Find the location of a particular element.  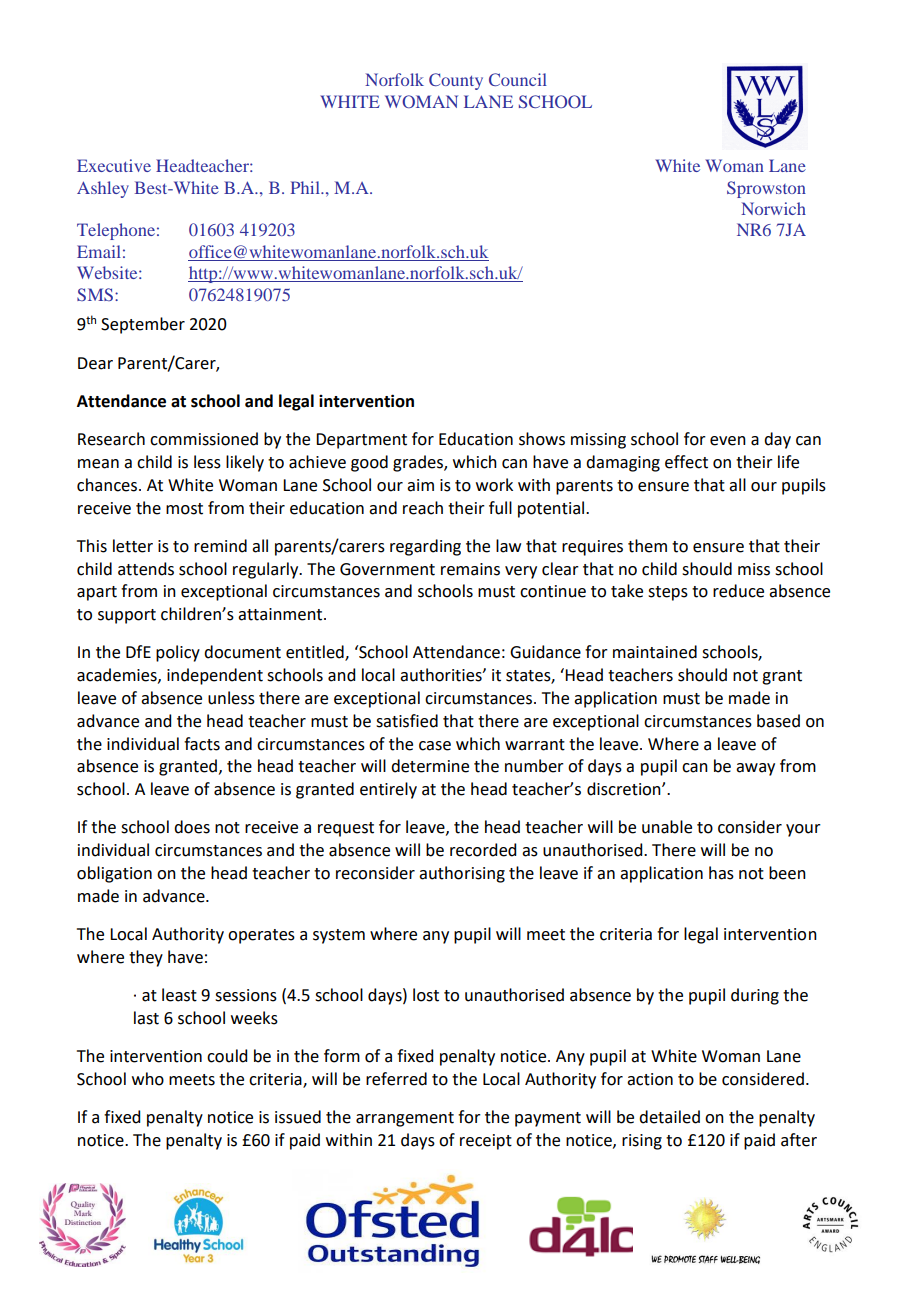

away is located at coordinates (755, 769).
